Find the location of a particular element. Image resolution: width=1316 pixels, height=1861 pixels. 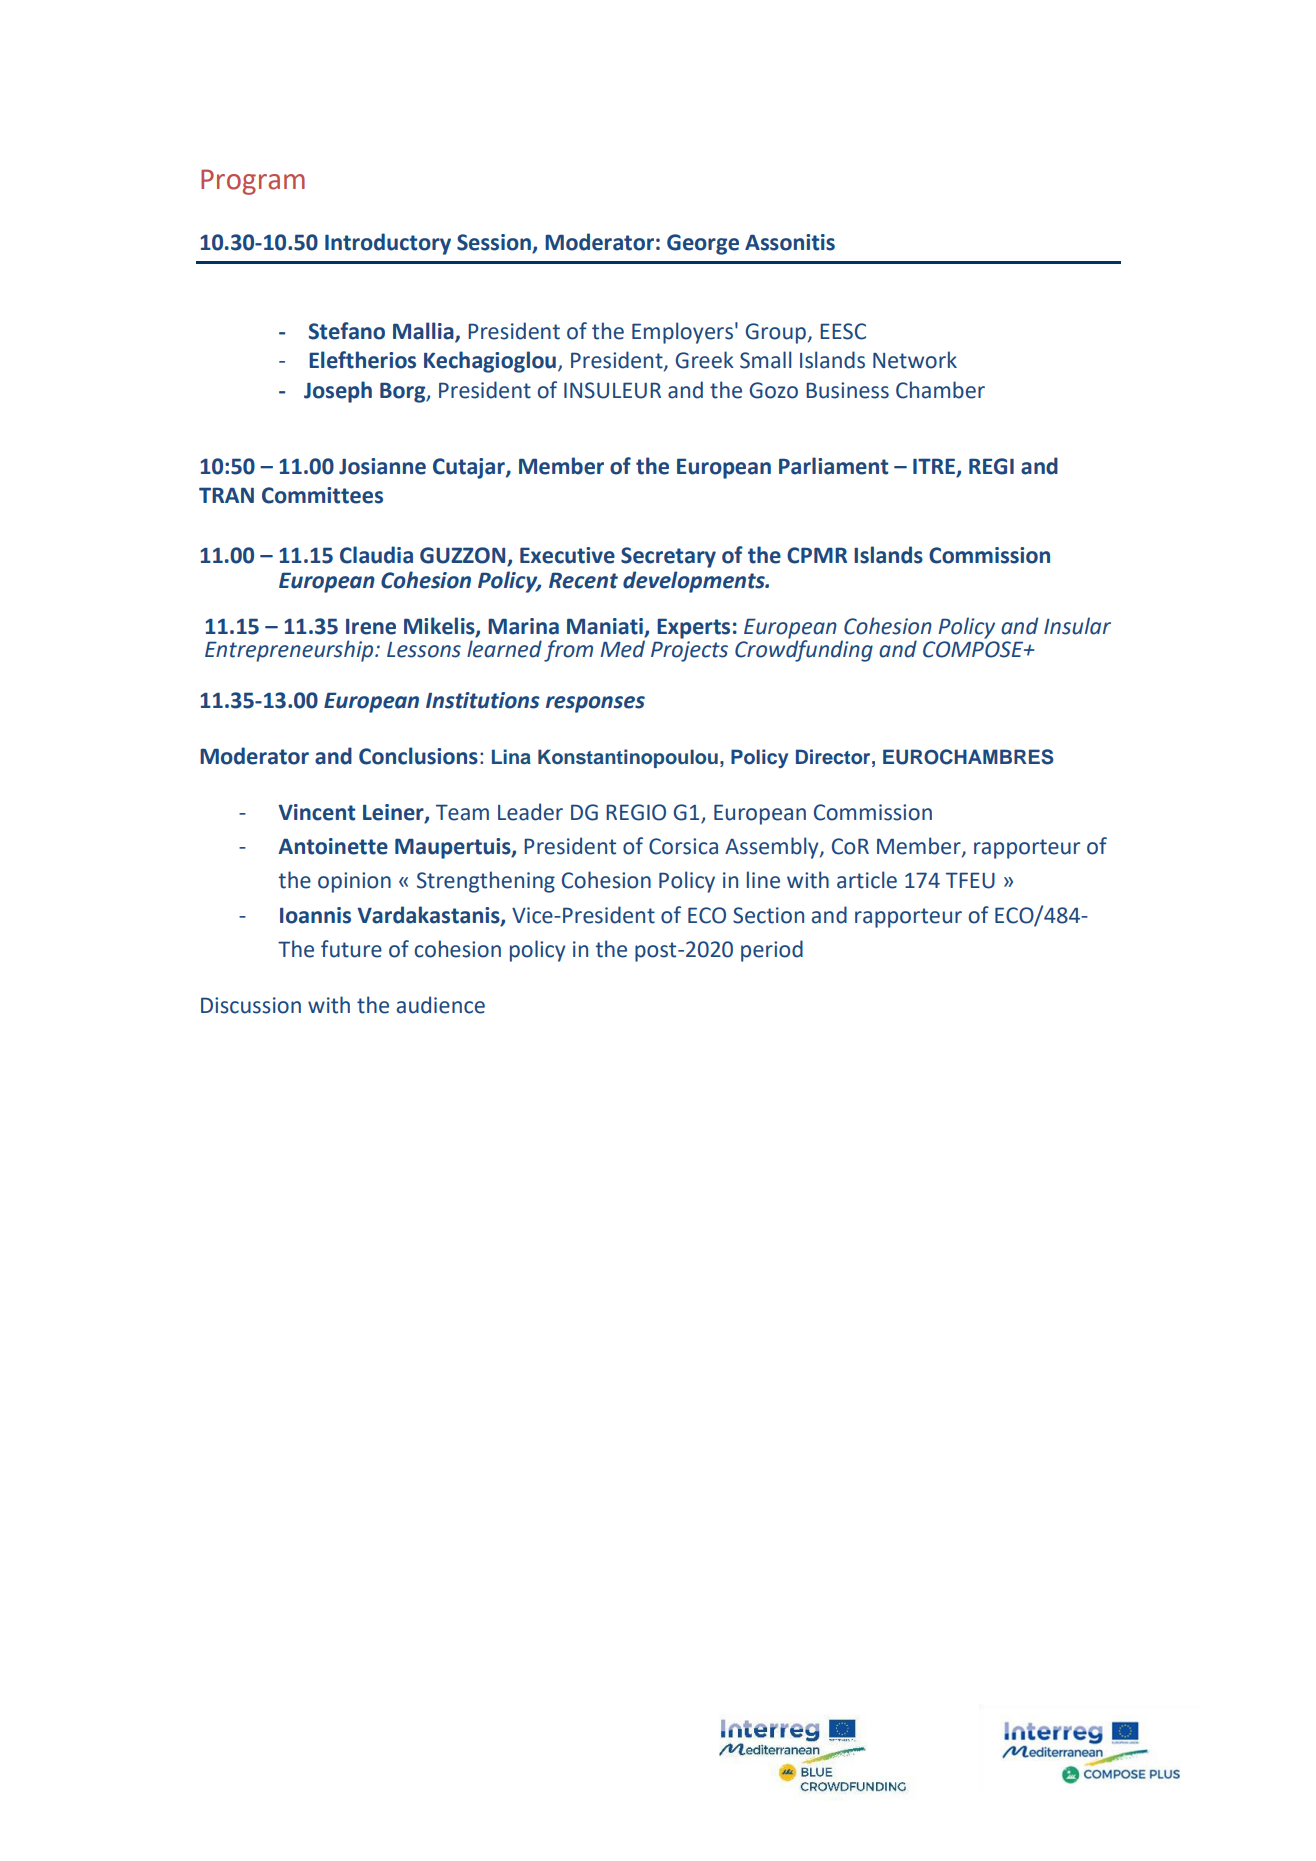

George is located at coordinates (703, 244).
